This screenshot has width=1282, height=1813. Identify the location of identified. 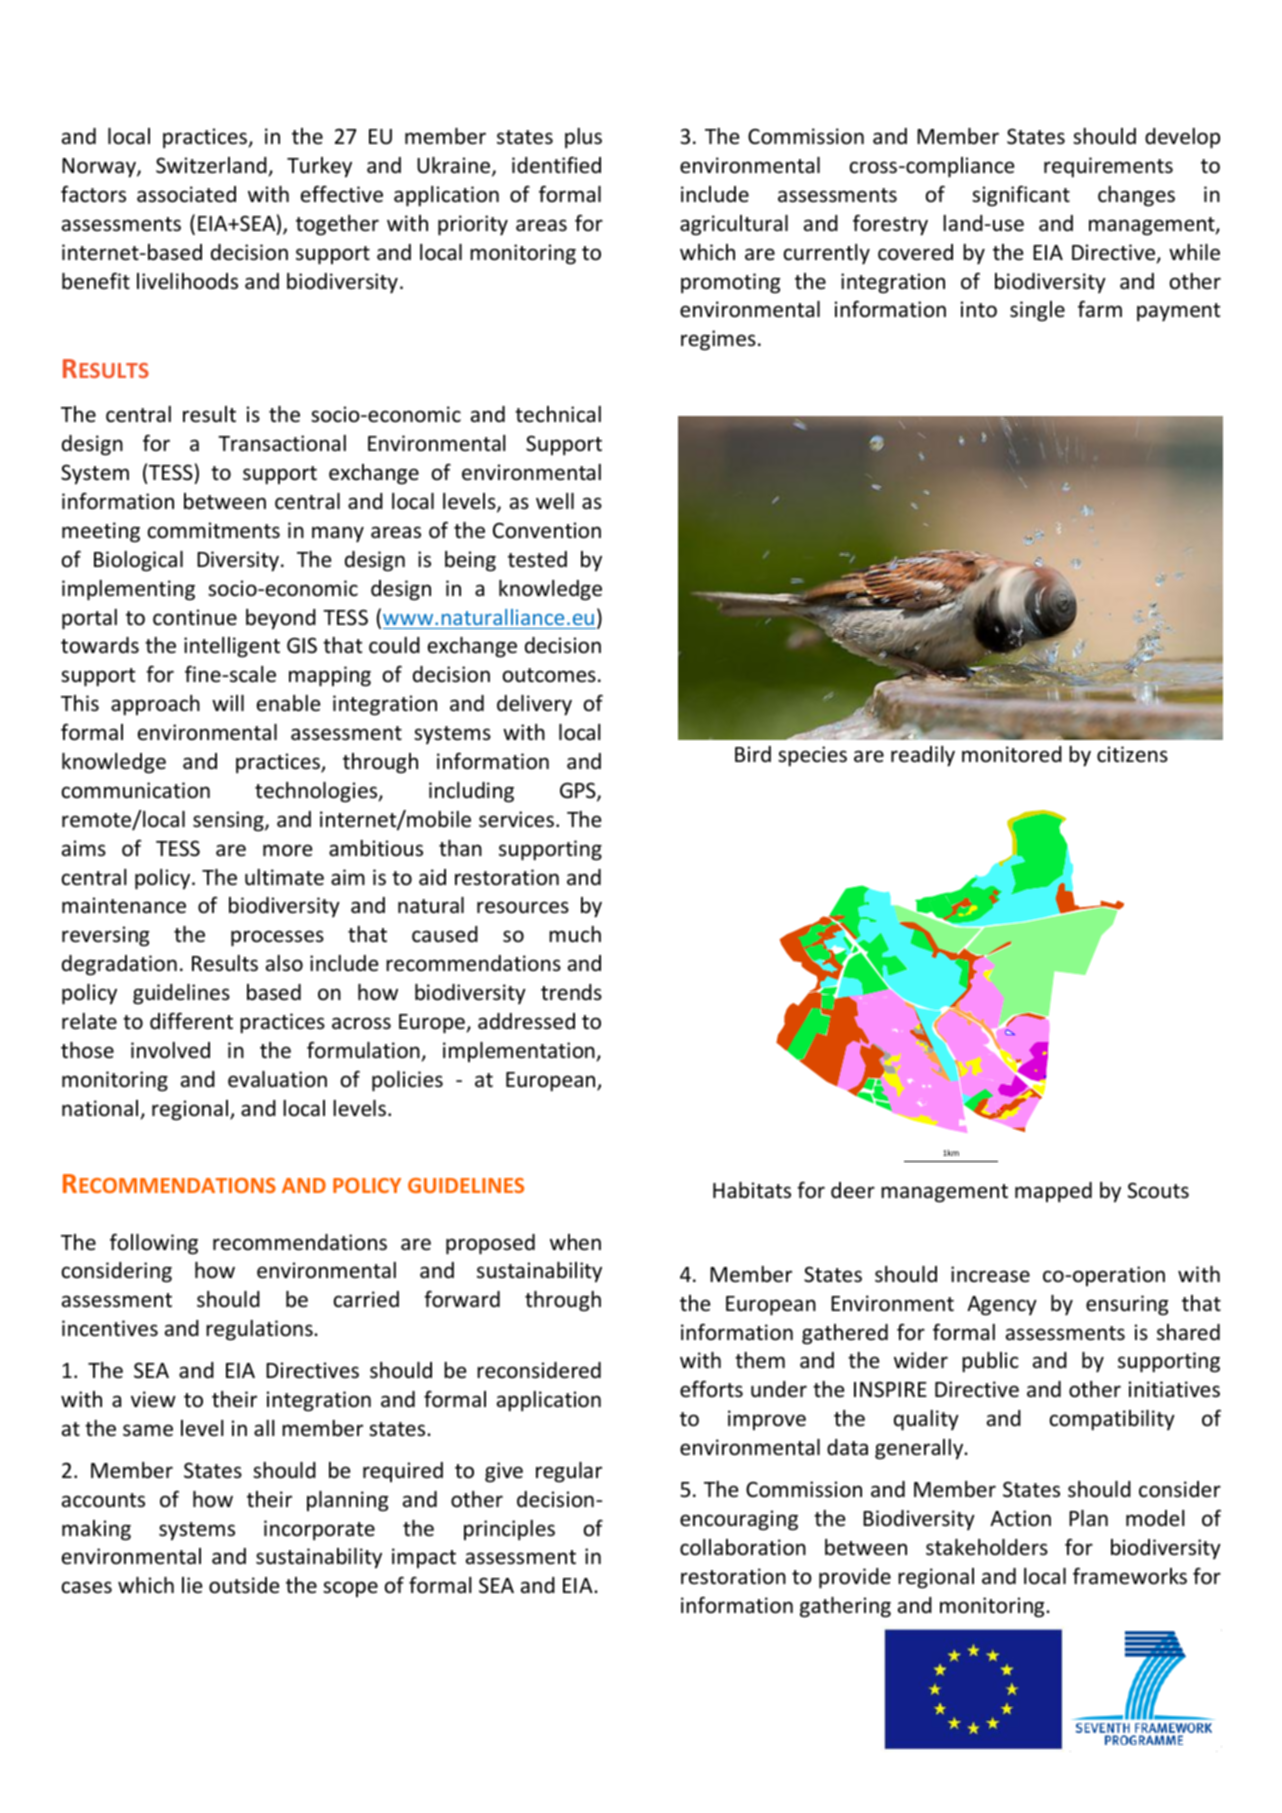
(556, 165).
